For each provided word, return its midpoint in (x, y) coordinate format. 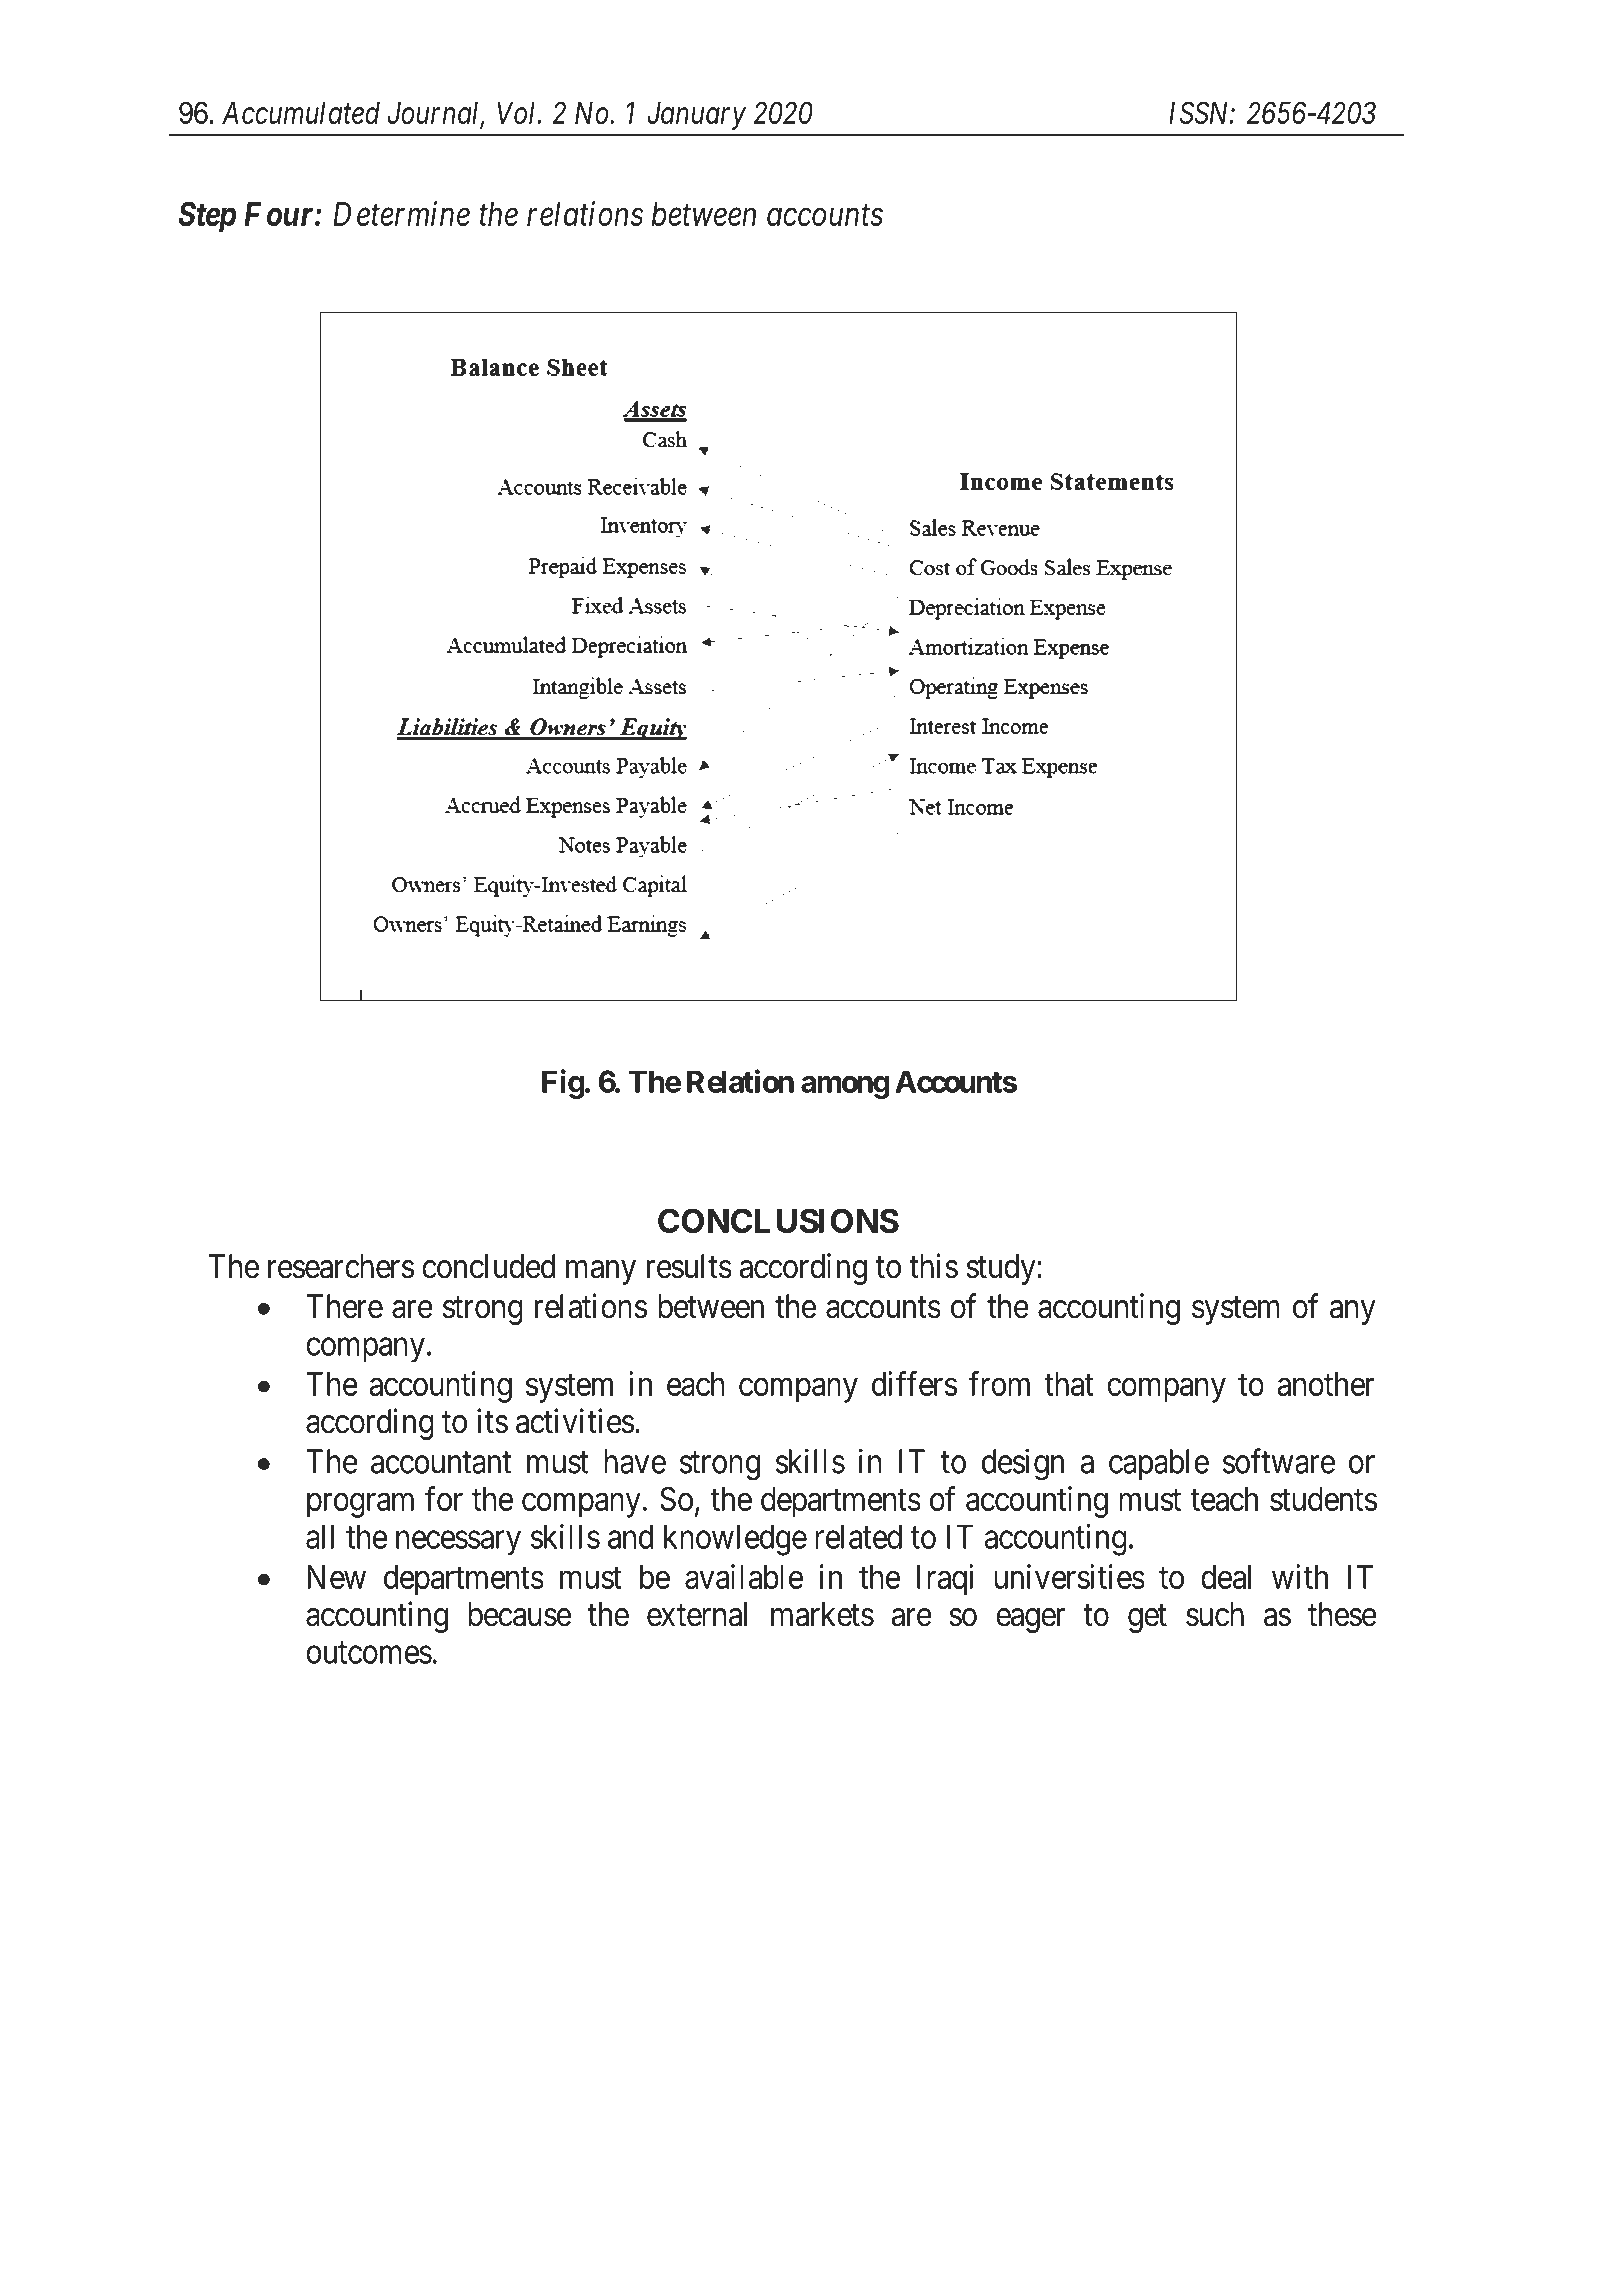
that (1068, 1384)
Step (207, 217)
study (1002, 1269)
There (344, 1306)
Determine (401, 214)
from (999, 1383)
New (336, 1577)
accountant (441, 1463)
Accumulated (301, 113)
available (744, 1576)
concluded (488, 1266)
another (1326, 1384)
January (696, 116)
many (601, 1272)
